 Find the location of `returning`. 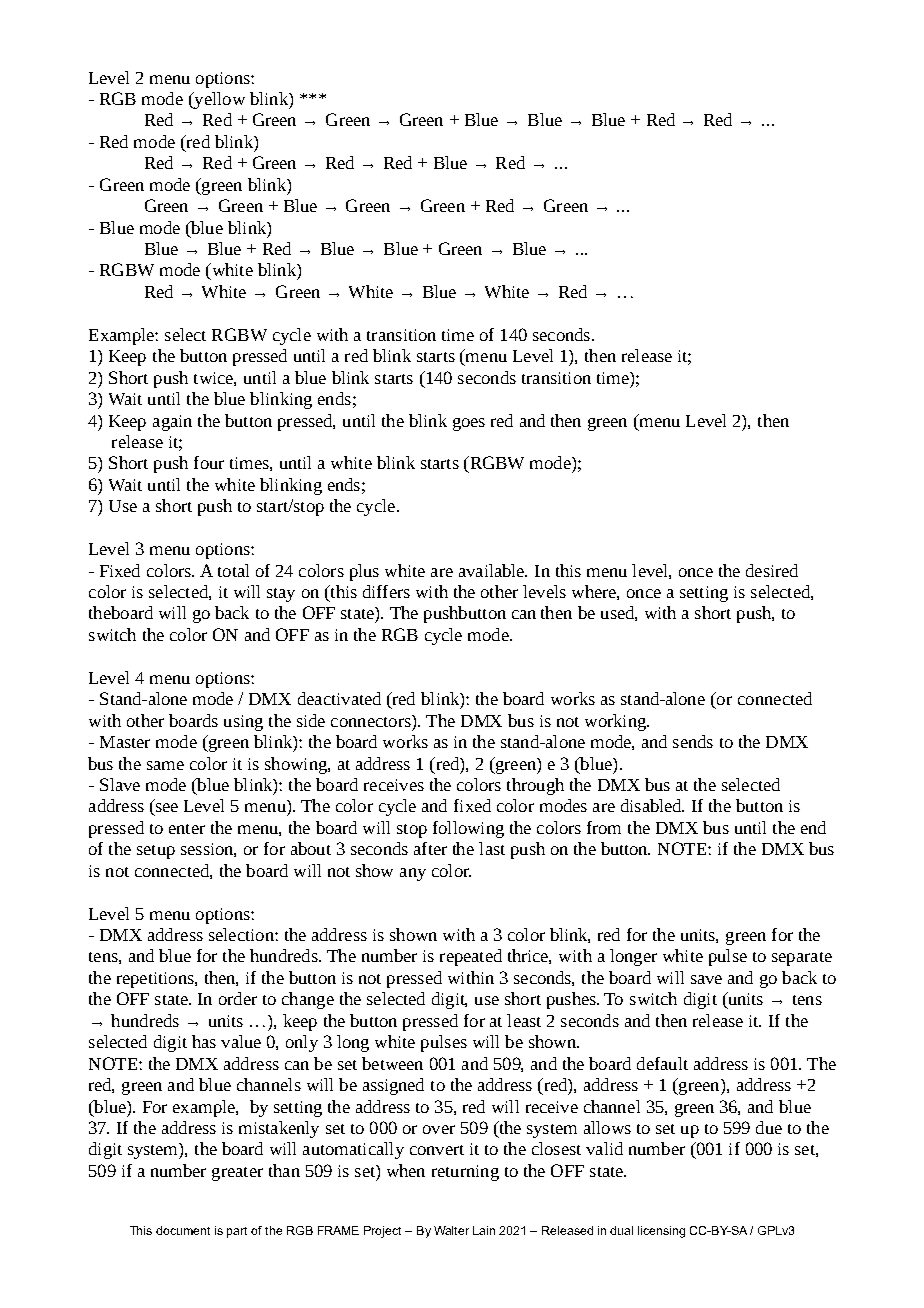

returning is located at coordinates (465, 1173).
